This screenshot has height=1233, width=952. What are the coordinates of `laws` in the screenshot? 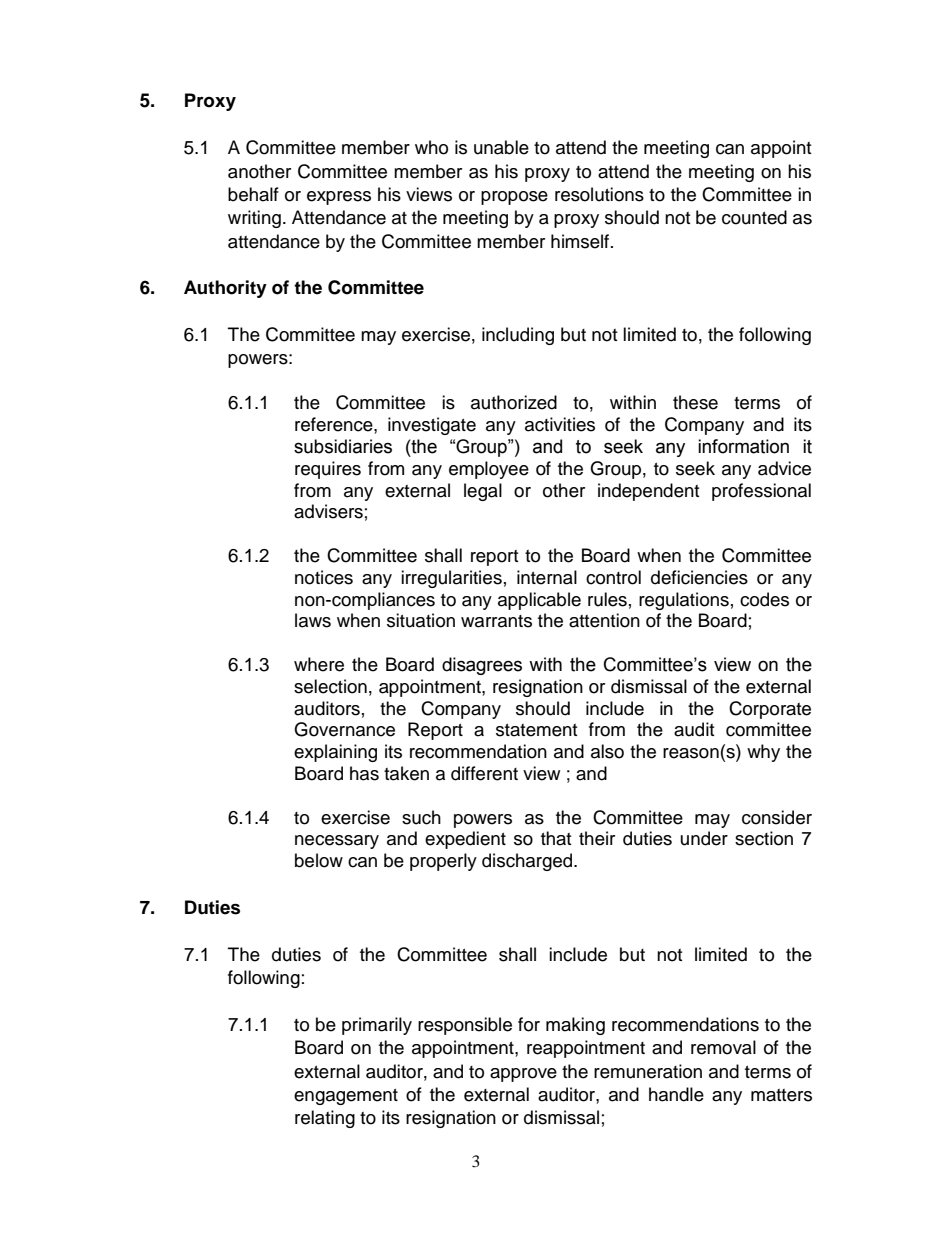 It's located at (313, 620).
